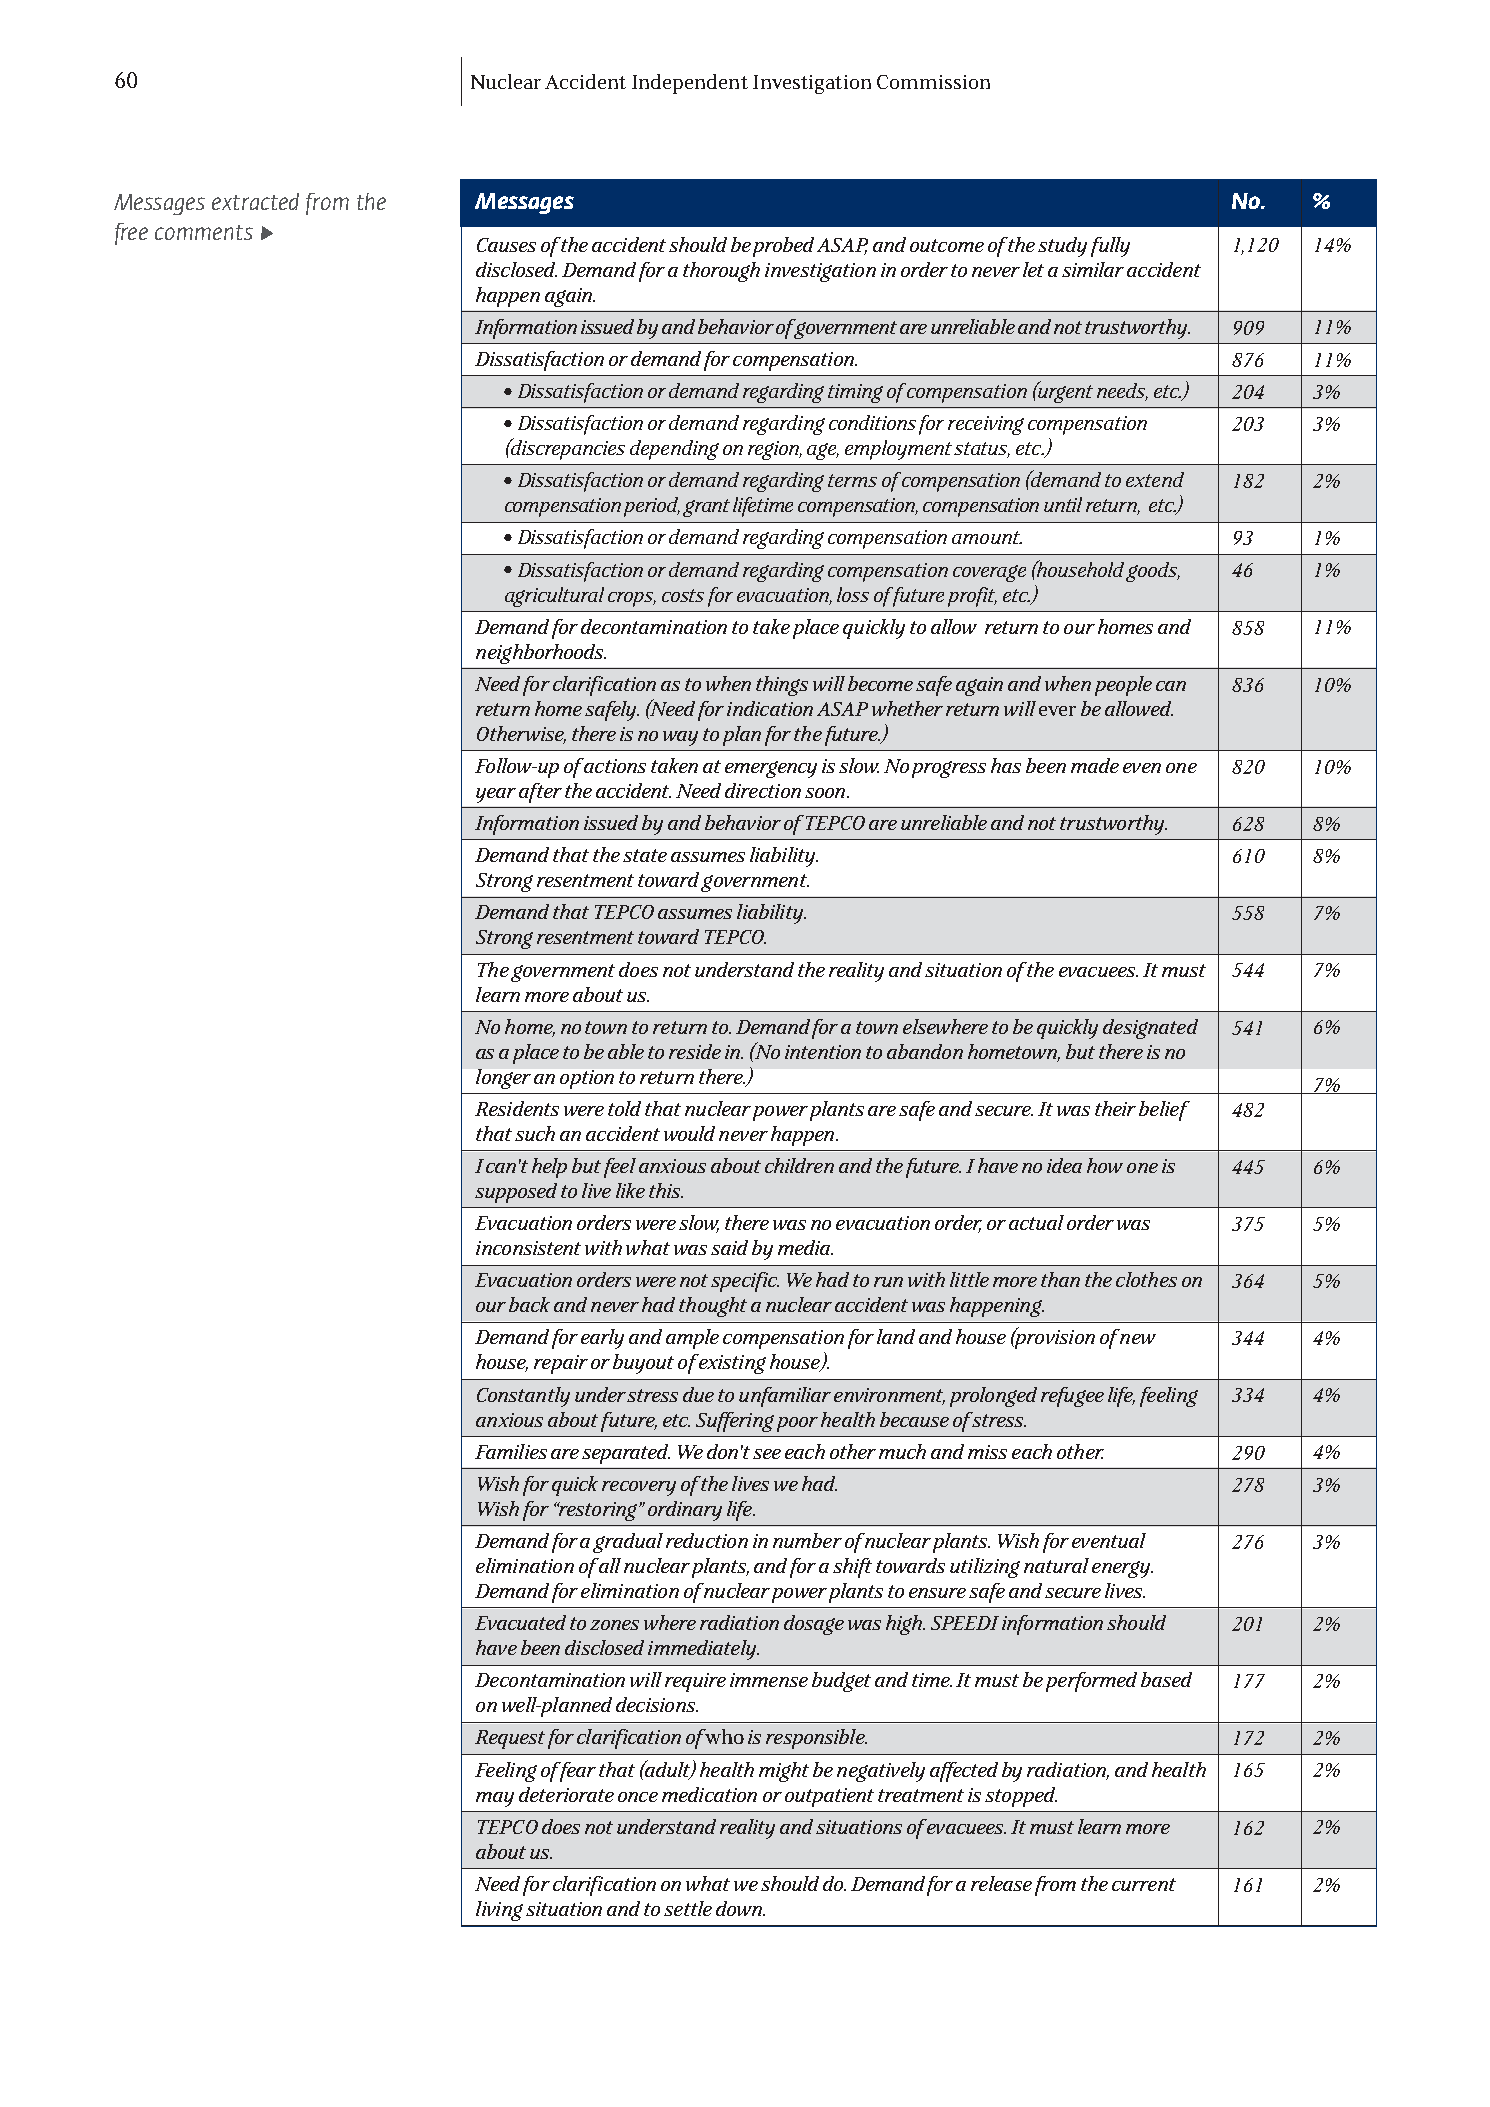 Image resolution: width=1490 pixels, height=2107 pixels. Describe the element at coordinates (1060, 1279) in the screenshot. I see `than` at that location.
